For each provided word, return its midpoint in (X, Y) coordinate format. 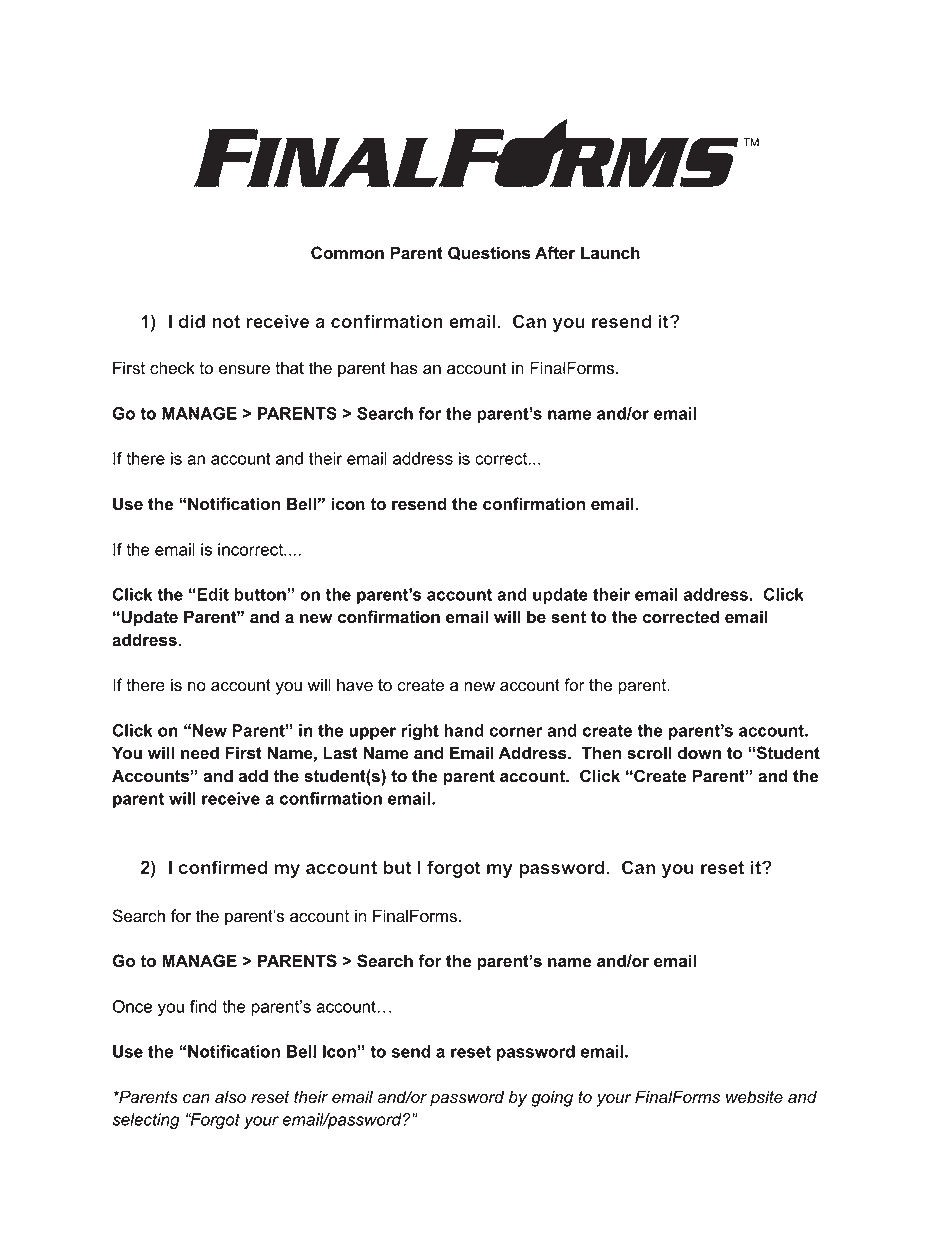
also (230, 1097)
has (404, 368)
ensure (244, 370)
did (192, 321)
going (552, 1098)
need (200, 753)
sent (568, 617)
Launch (610, 253)
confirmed (223, 867)
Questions (489, 253)
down (699, 753)
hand (464, 730)
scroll (649, 753)
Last (340, 753)
